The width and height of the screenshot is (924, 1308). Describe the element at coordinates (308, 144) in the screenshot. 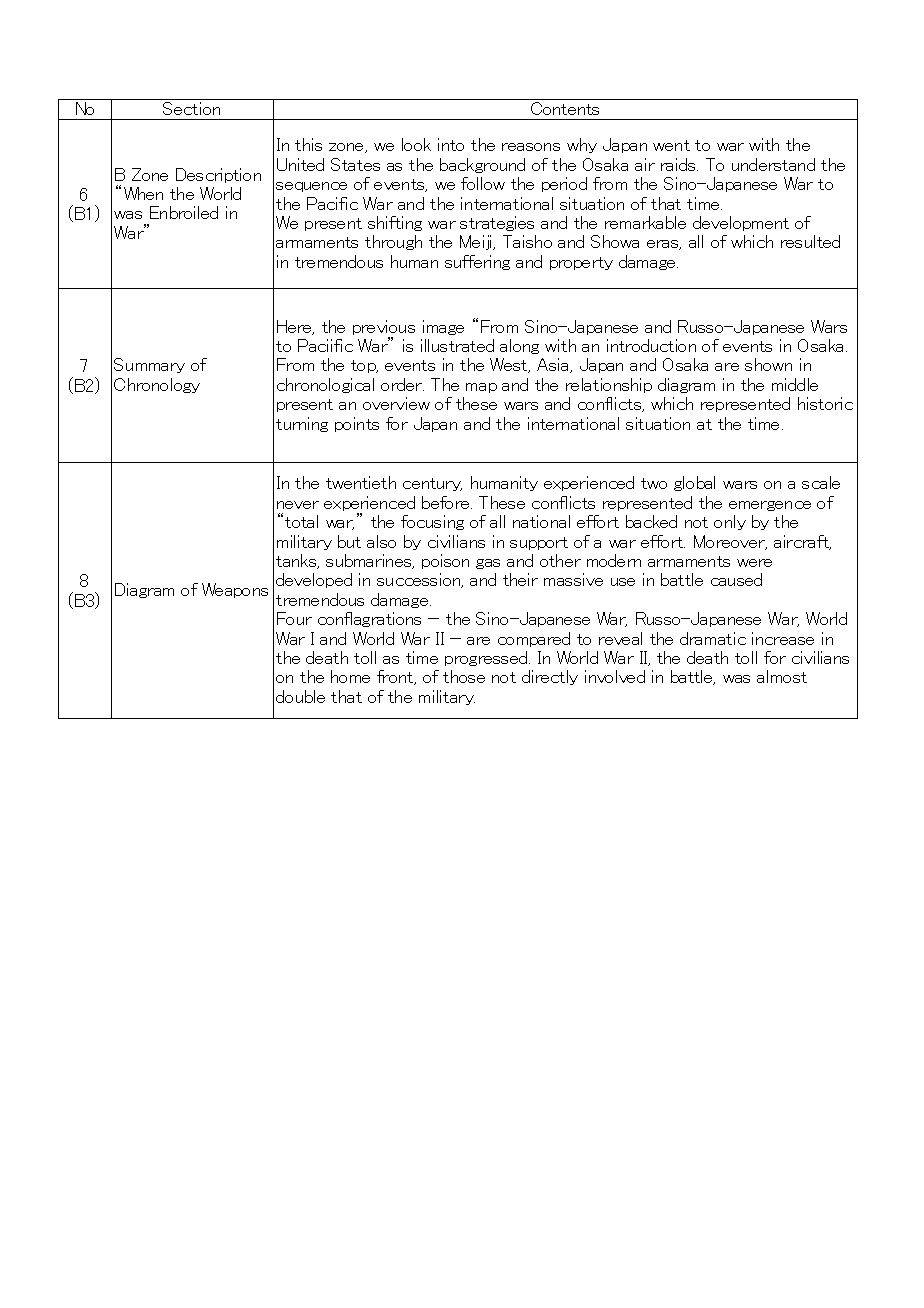

I see `this` at that location.
